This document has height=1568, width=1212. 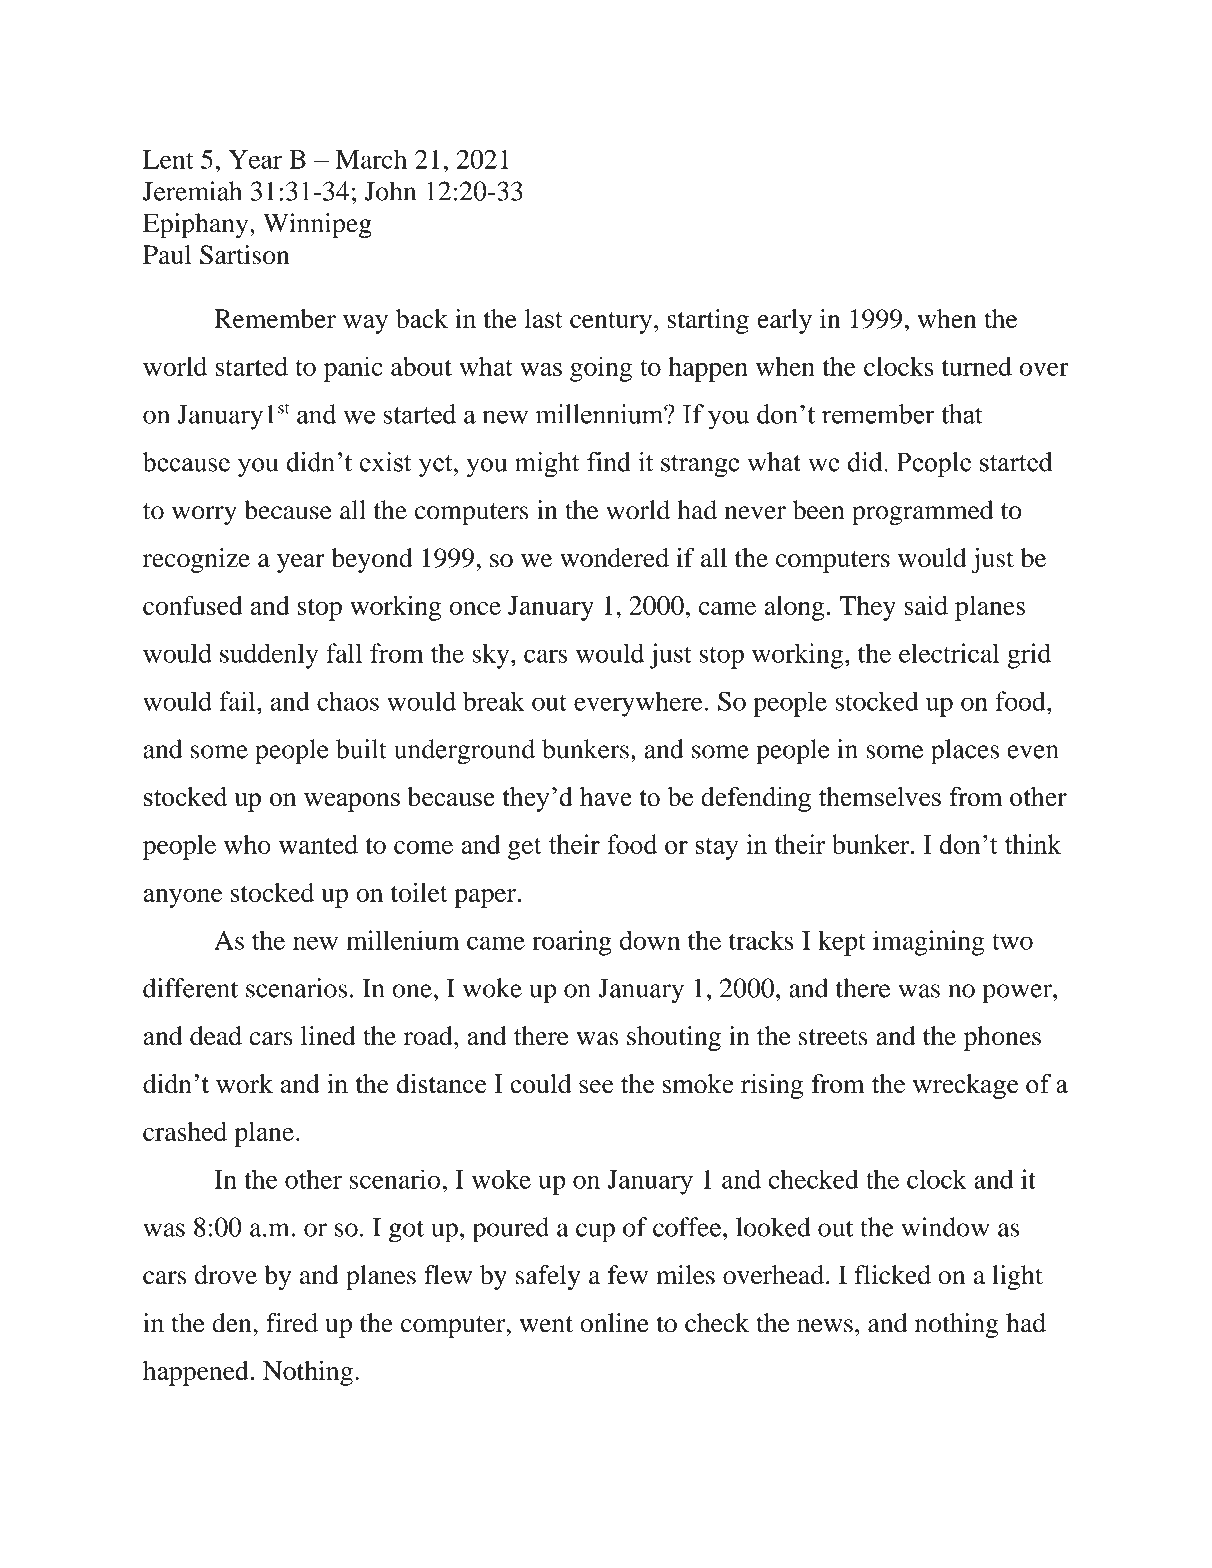 What do you see at coordinates (317, 226) in the document?
I see `Winnipeg` at bounding box center [317, 226].
